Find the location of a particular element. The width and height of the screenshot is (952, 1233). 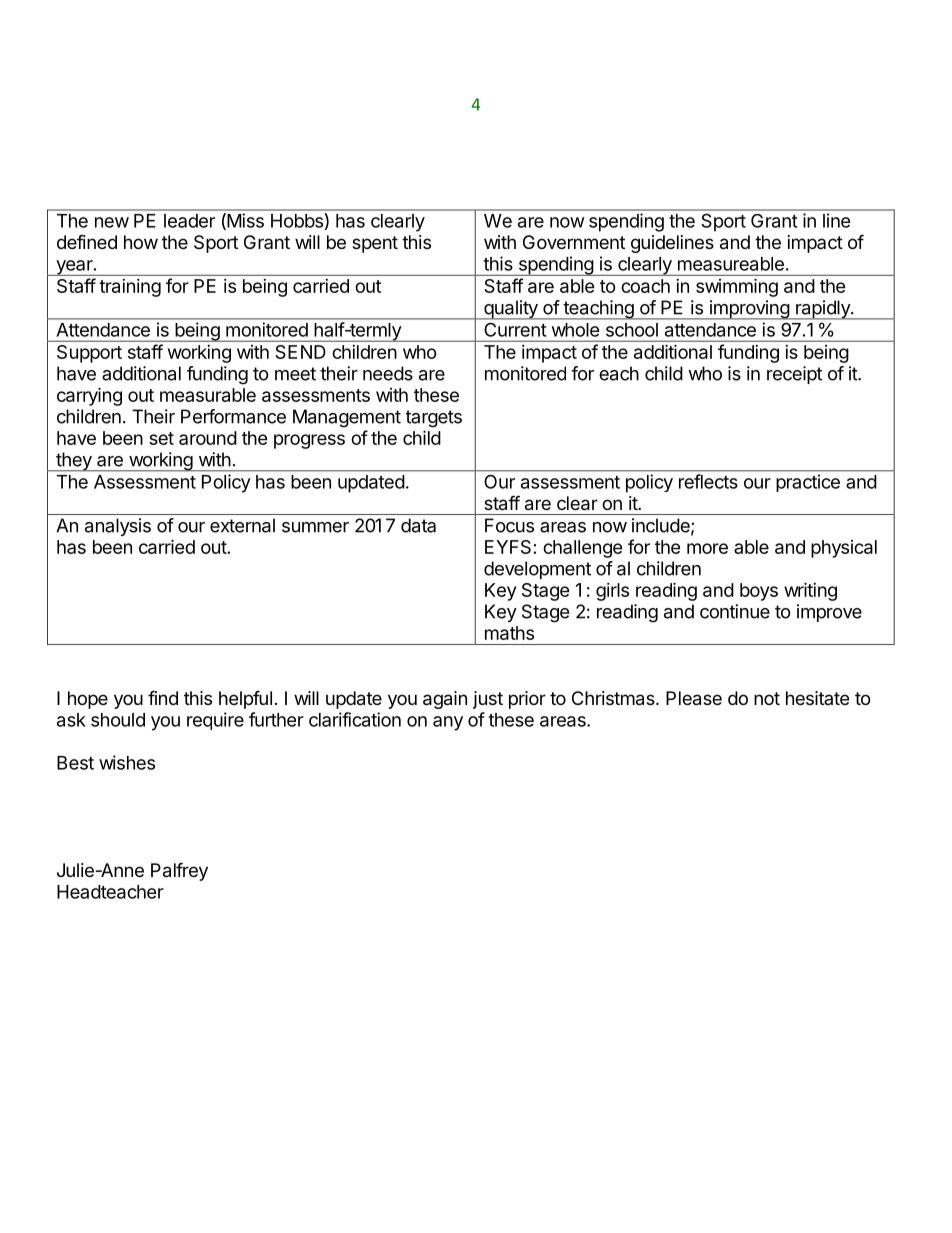

reflects is located at coordinates (708, 481).
